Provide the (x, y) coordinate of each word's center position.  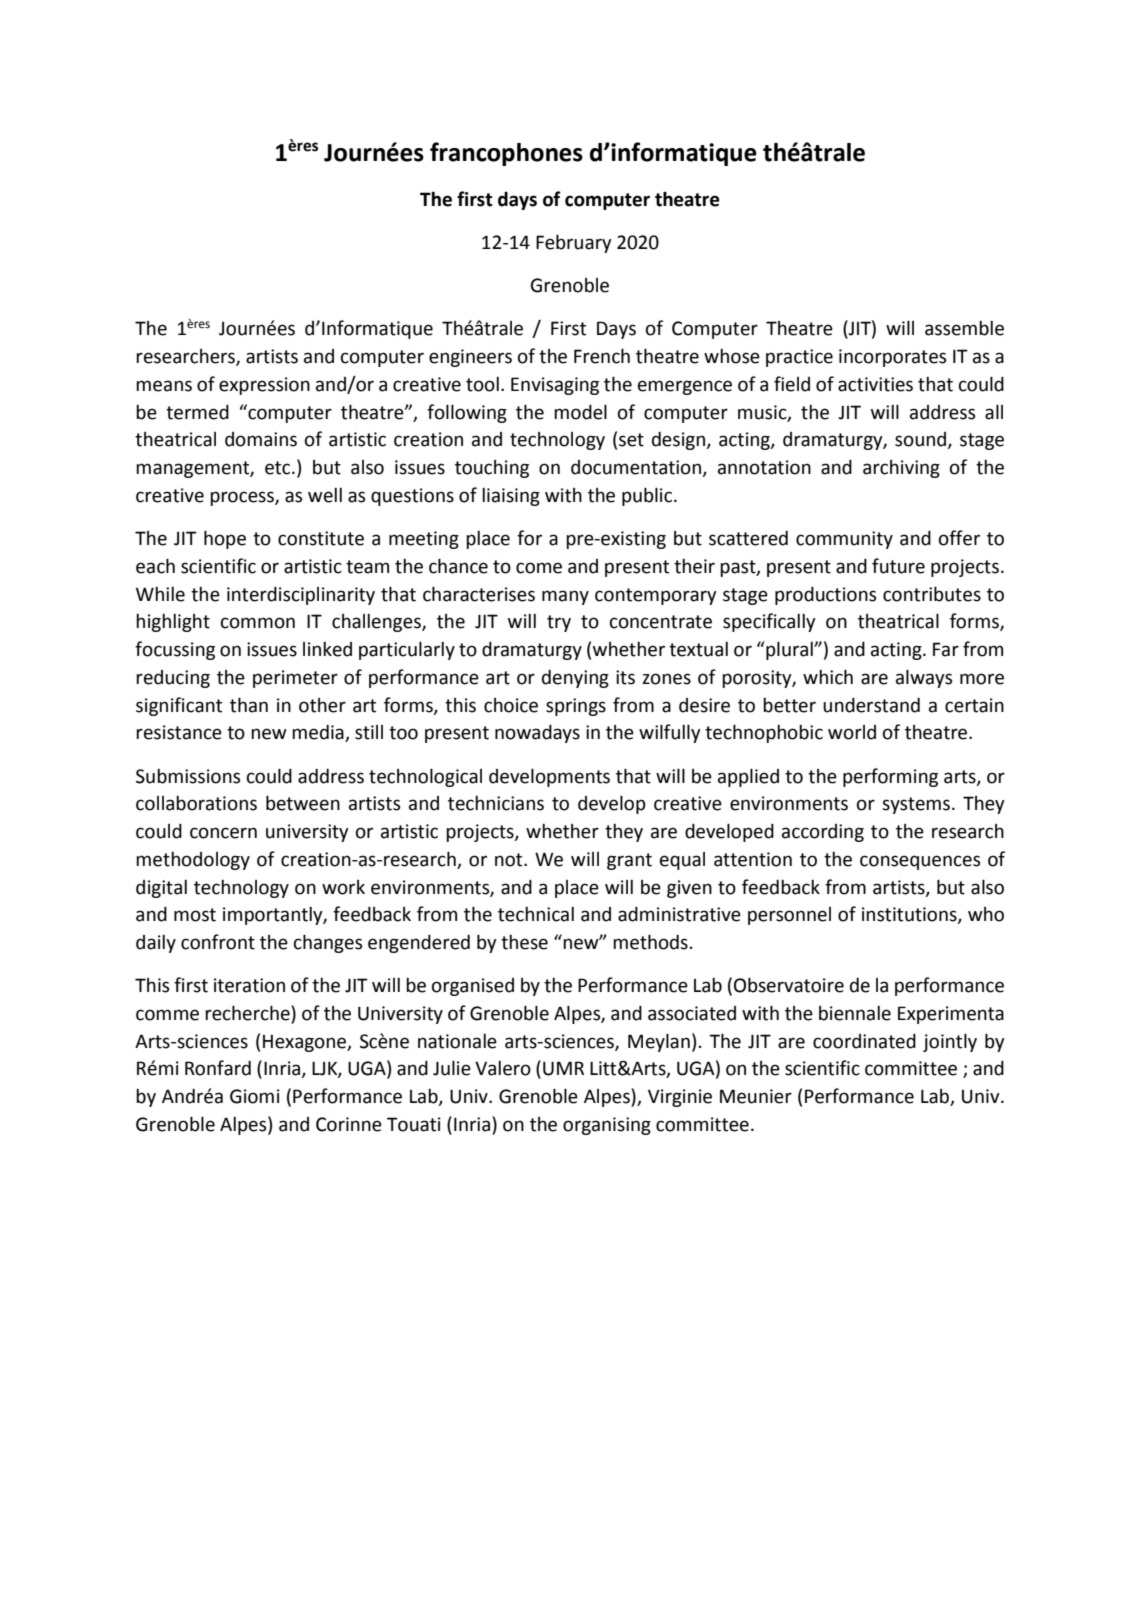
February (574, 243)
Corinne (349, 1124)
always (924, 678)
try (559, 623)
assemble (964, 328)
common (258, 623)
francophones (506, 154)
